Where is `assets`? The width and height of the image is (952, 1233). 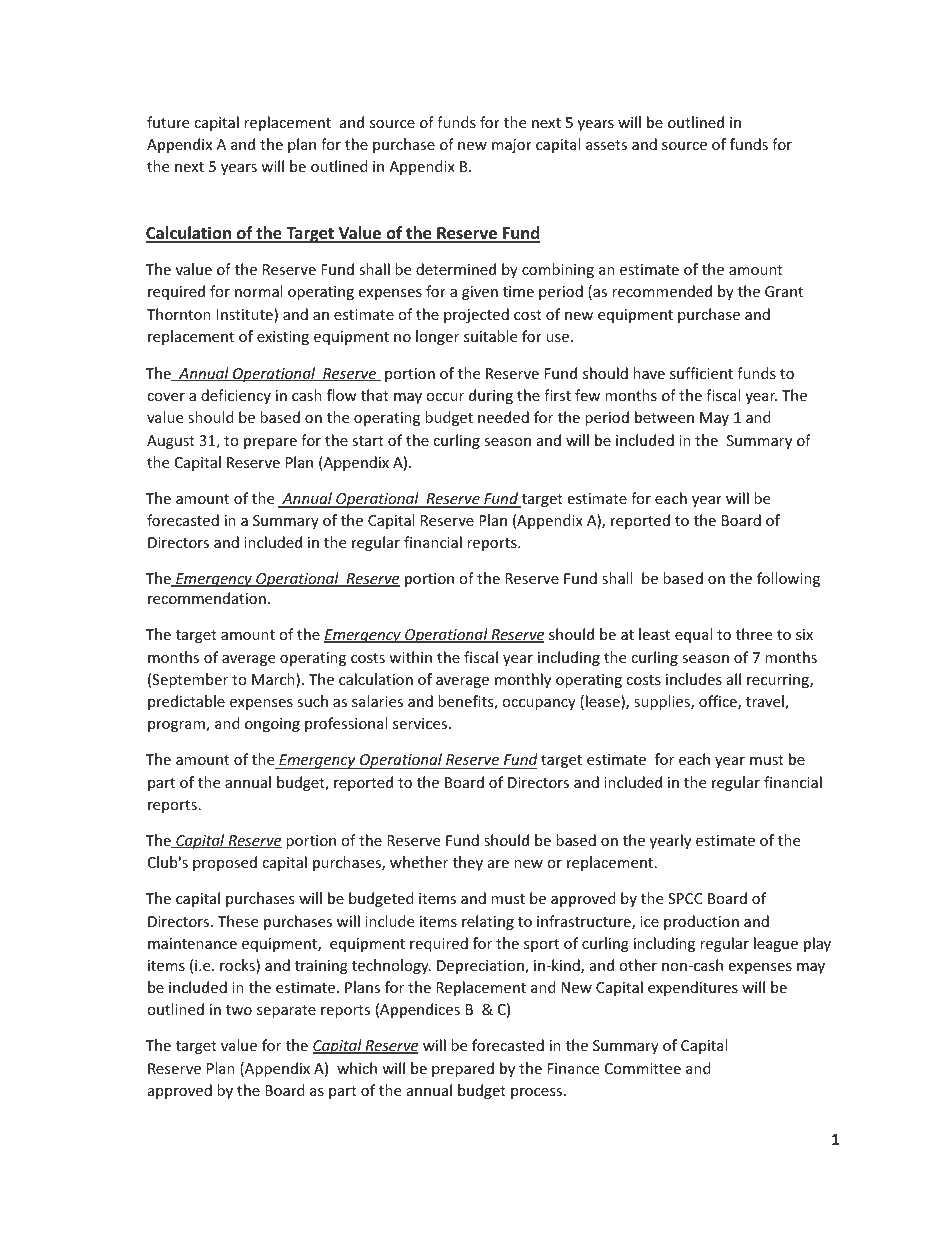 assets is located at coordinates (606, 145).
